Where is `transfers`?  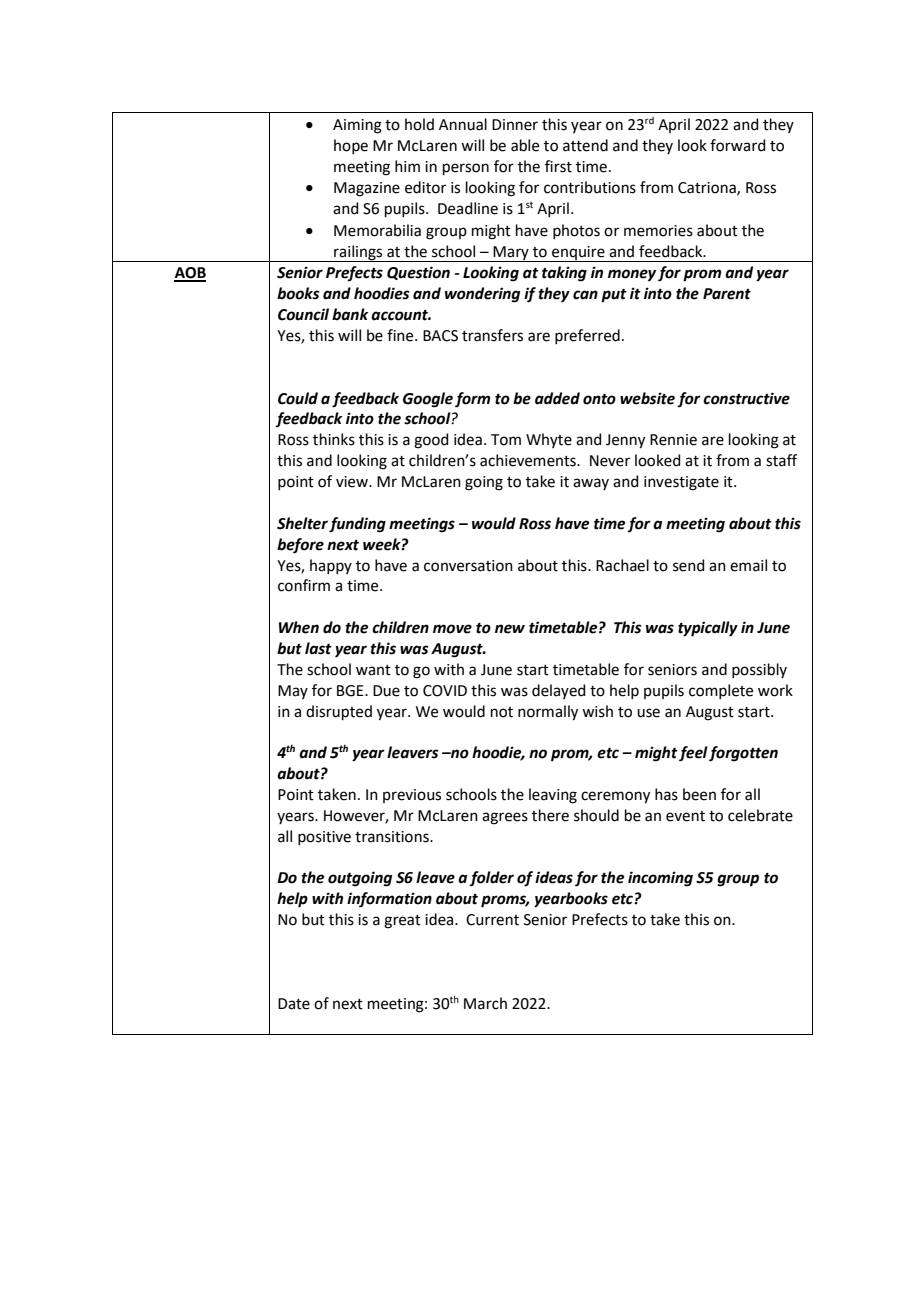
transfers is located at coordinates (492, 335).
